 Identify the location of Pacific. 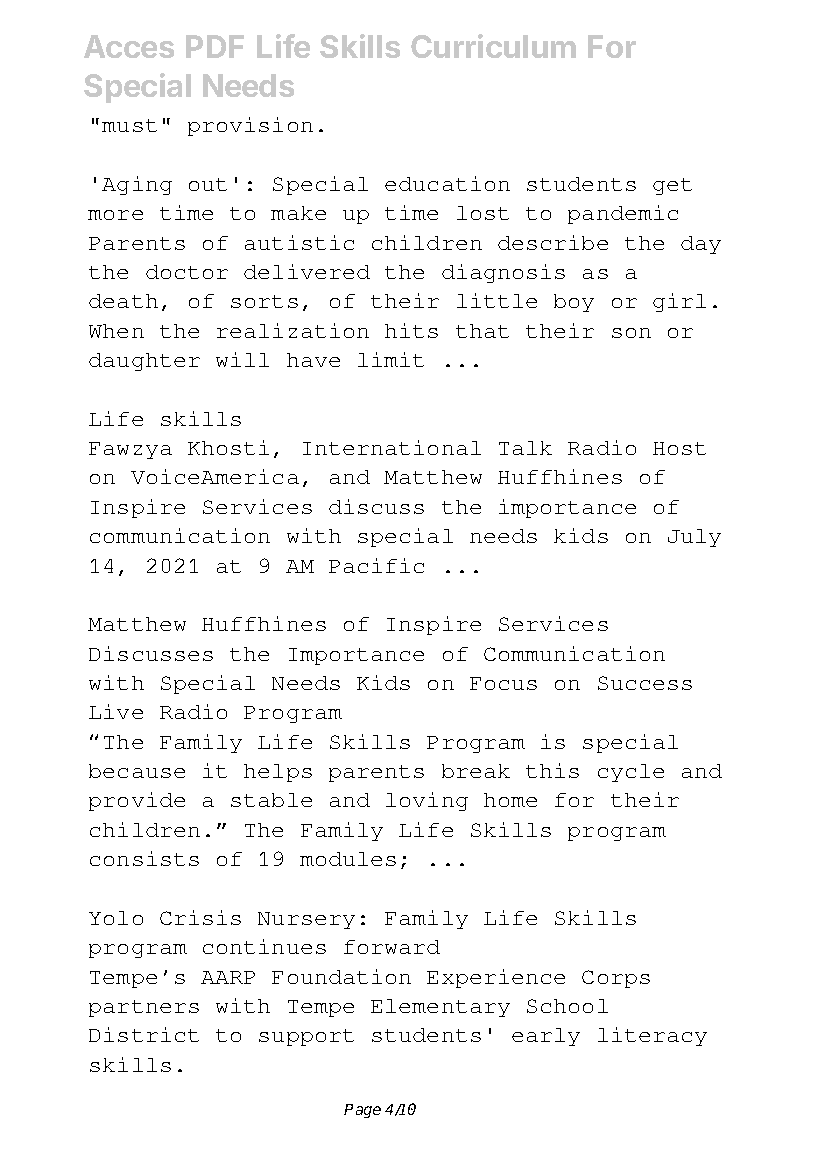
(376, 565).
